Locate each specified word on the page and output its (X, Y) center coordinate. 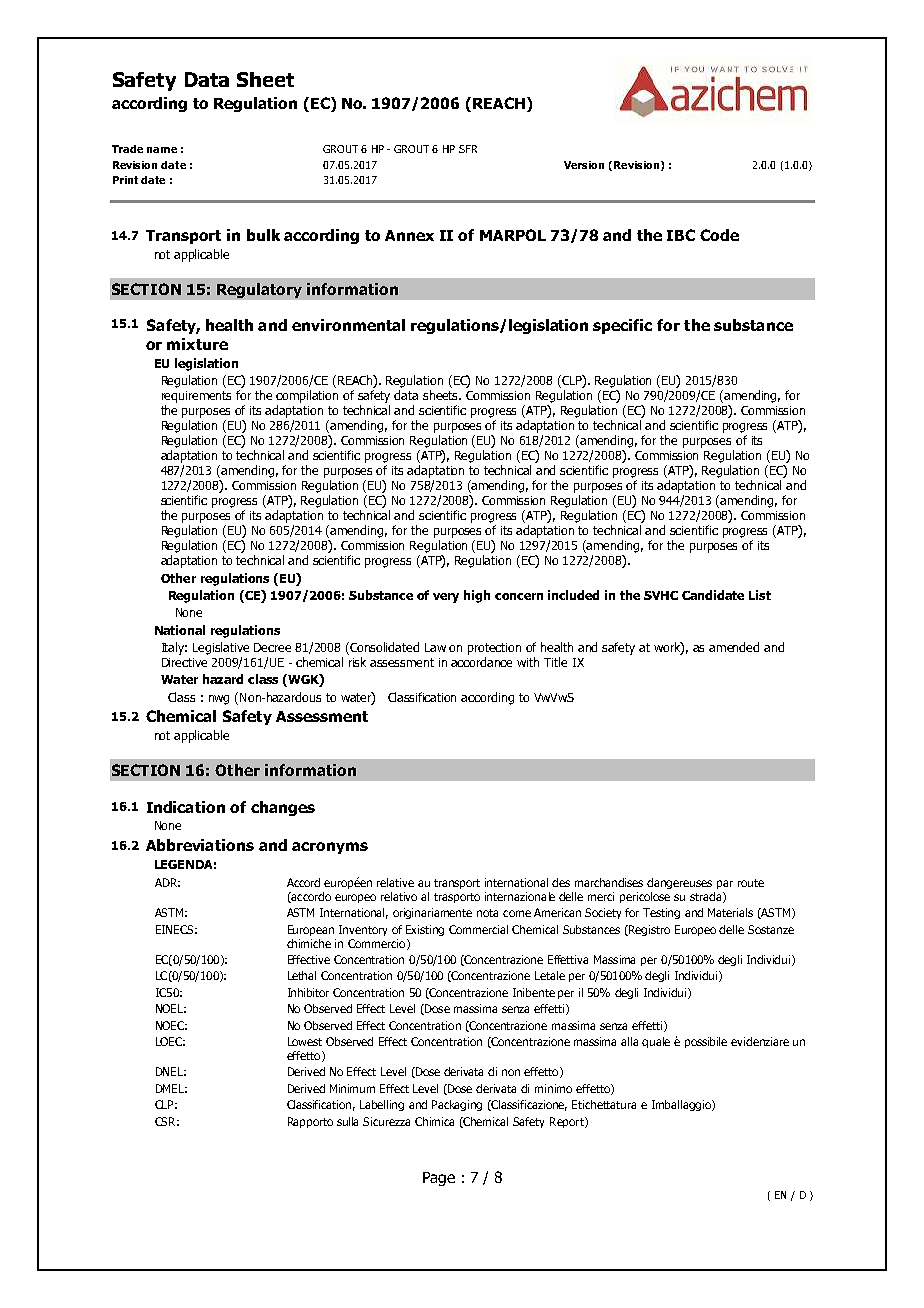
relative (395, 882)
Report (568, 1122)
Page (439, 1179)
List (760, 595)
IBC (681, 235)
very (446, 598)
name (162, 150)
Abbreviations (200, 845)
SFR (468, 149)
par (725, 884)
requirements (196, 397)
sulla (347, 1121)
